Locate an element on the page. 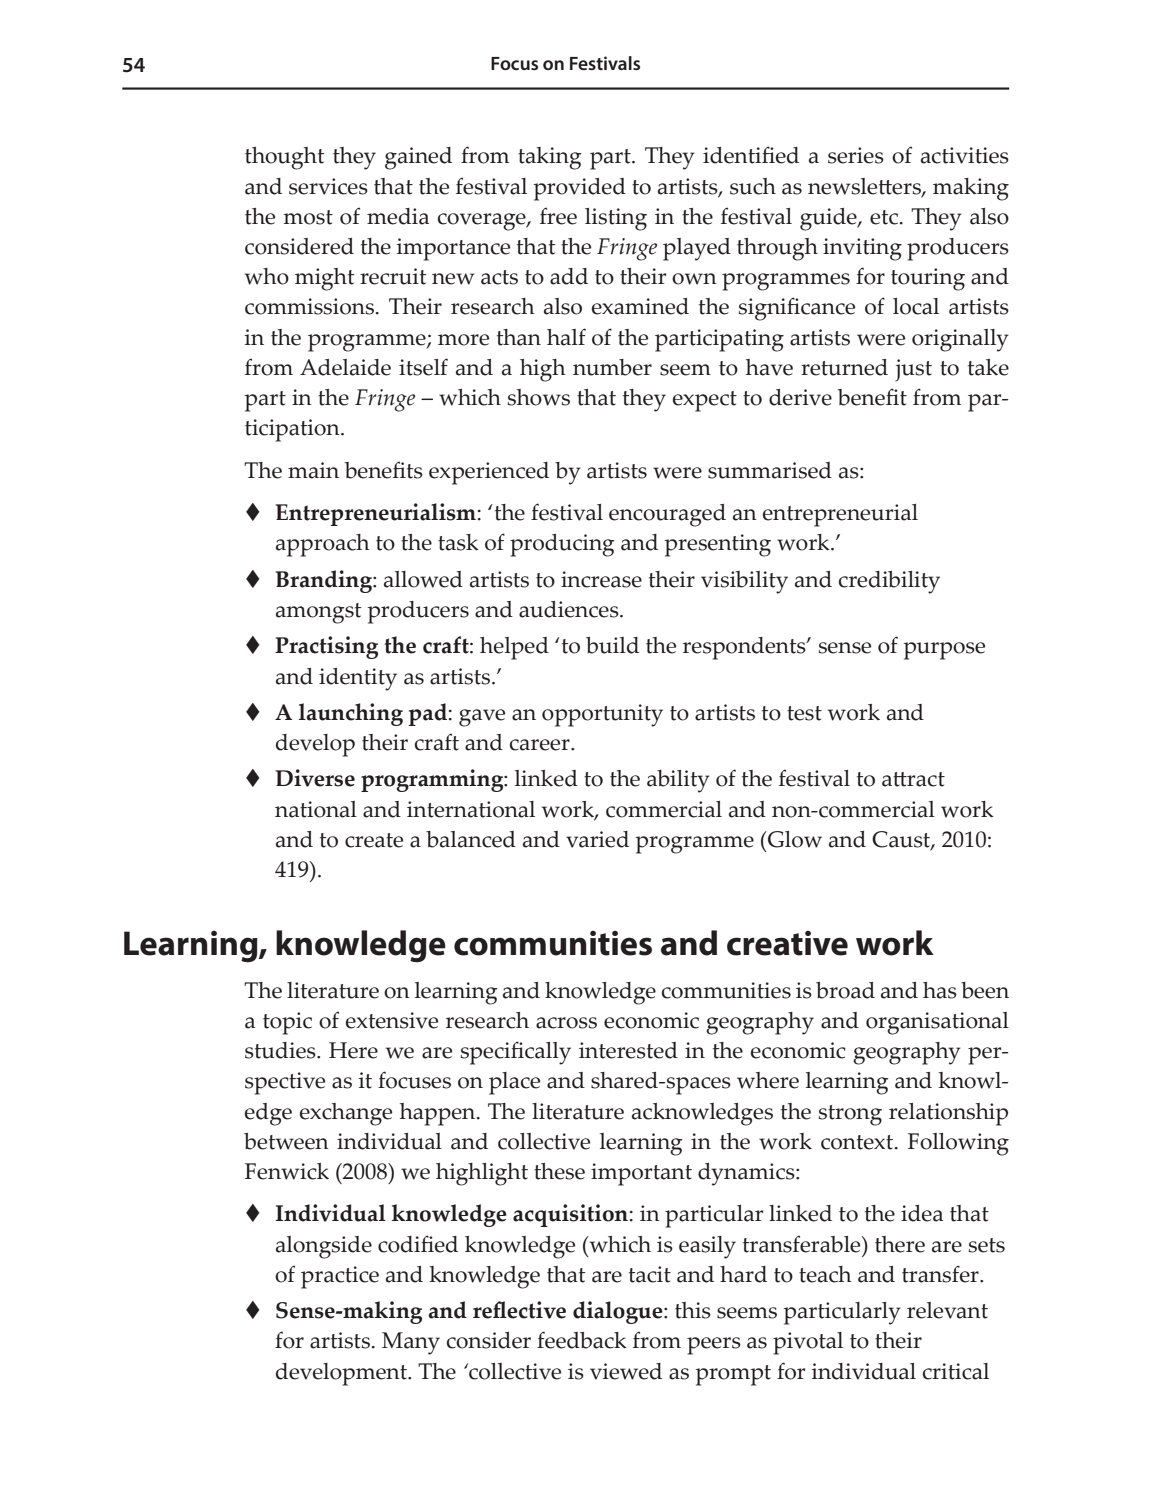 This document has width=1156, height=1505. listing is located at coordinates (616, 219).
